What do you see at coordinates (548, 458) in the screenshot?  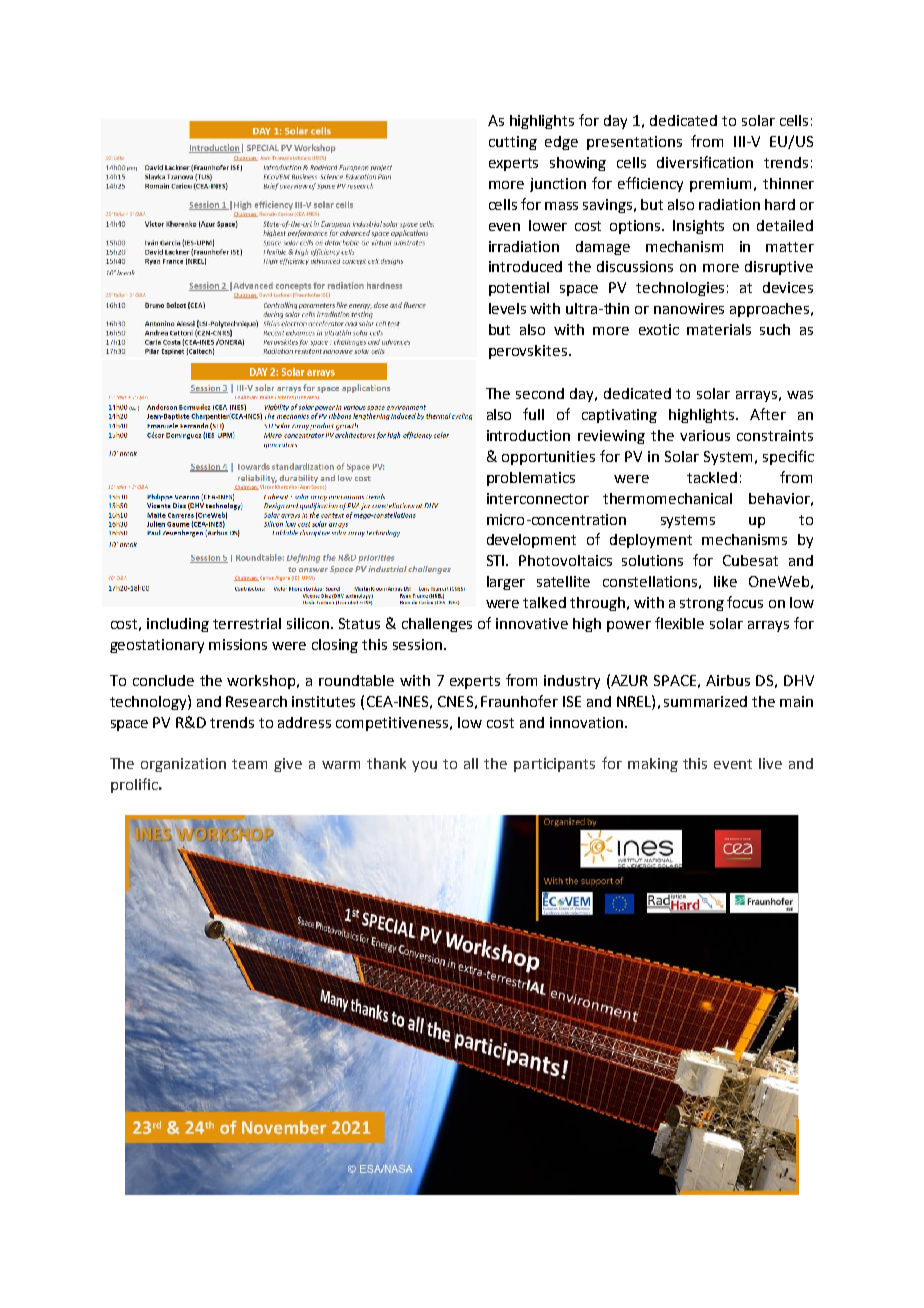 I see `opportunities` at bounding box center [548, 458].
